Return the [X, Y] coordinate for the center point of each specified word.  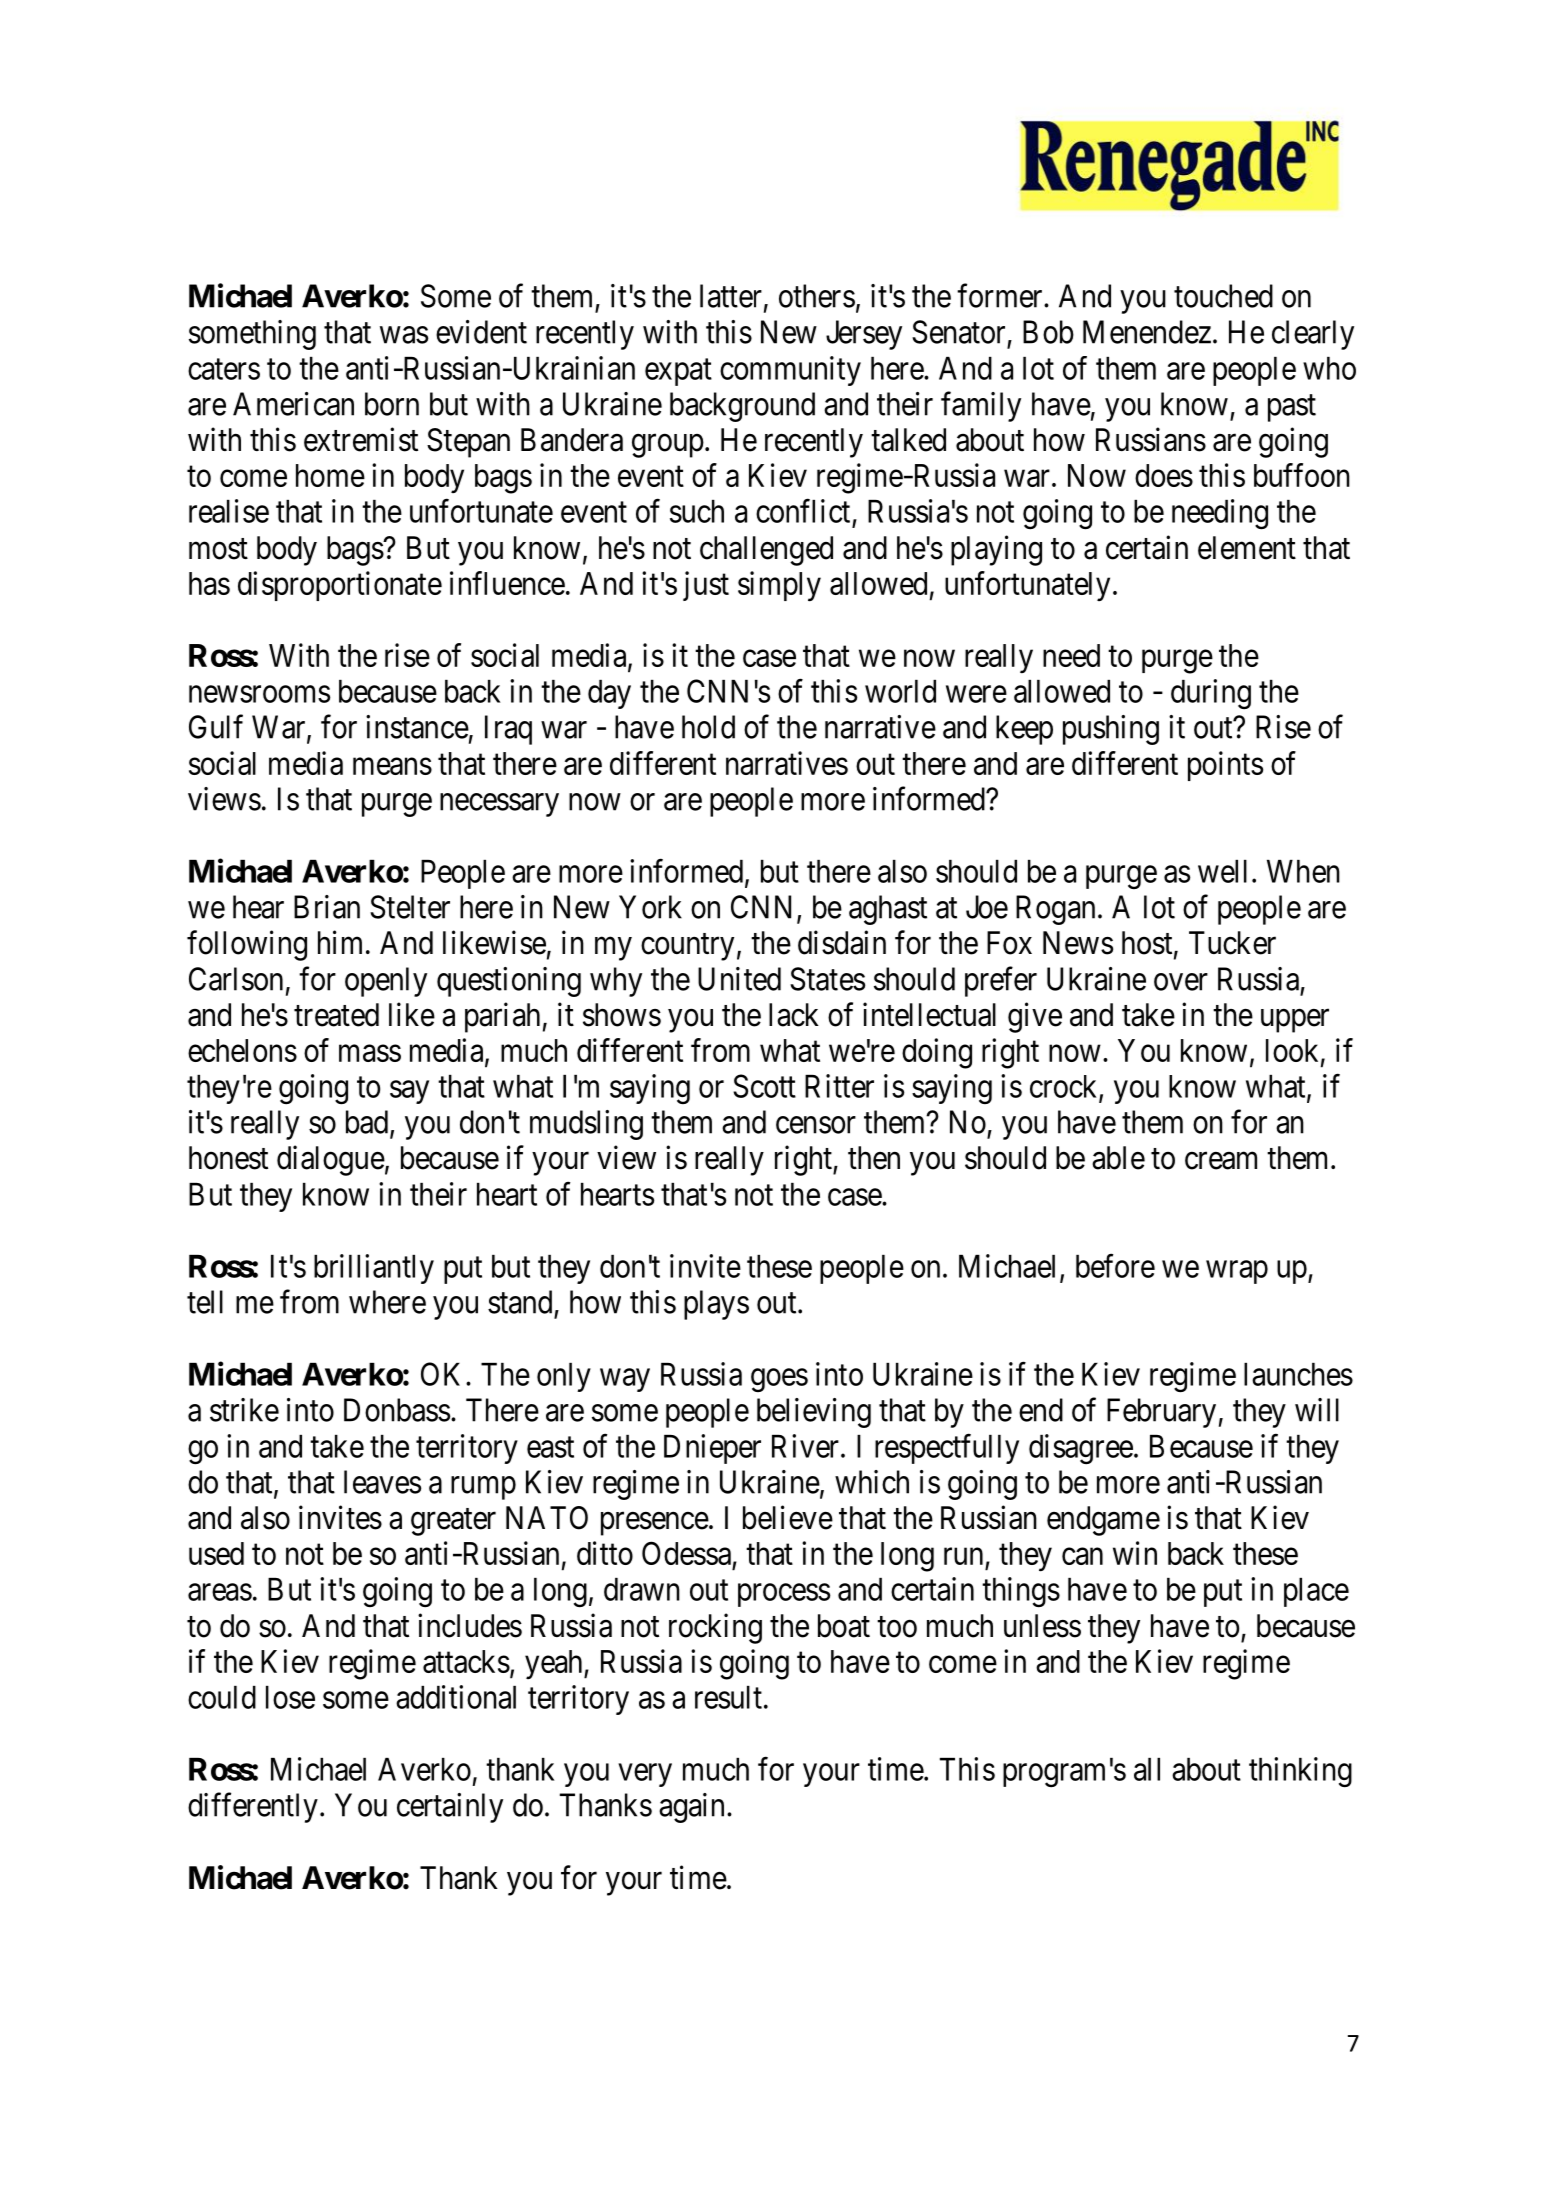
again [691, 1808]
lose [290, 1697]
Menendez [1147, 332]
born [392, 404]
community [790, 371]
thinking [1300, 1772]
